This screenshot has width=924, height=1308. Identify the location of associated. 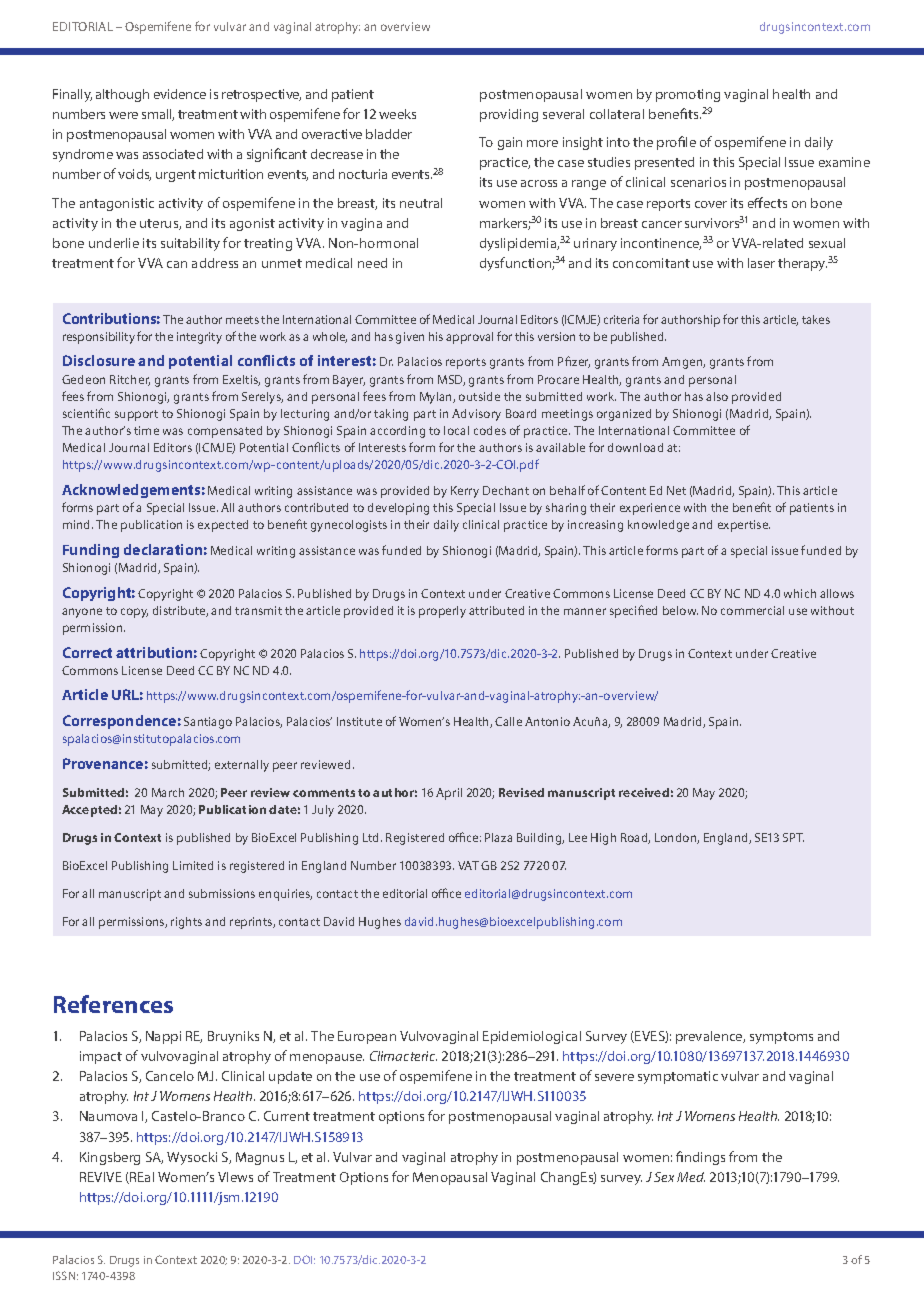
(173, 154).
